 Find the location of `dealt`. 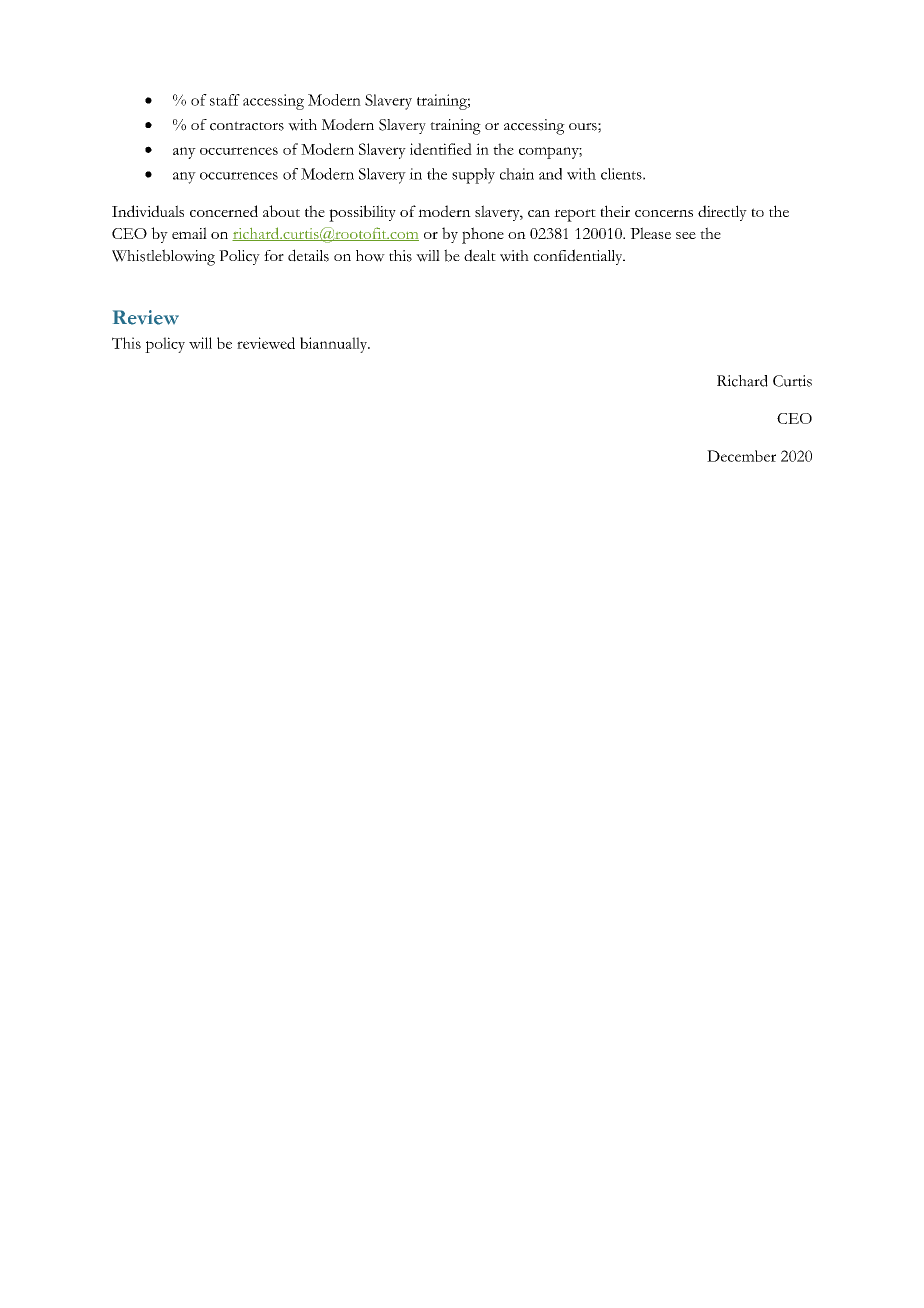

dealt is located at coordinates (480, 255).
